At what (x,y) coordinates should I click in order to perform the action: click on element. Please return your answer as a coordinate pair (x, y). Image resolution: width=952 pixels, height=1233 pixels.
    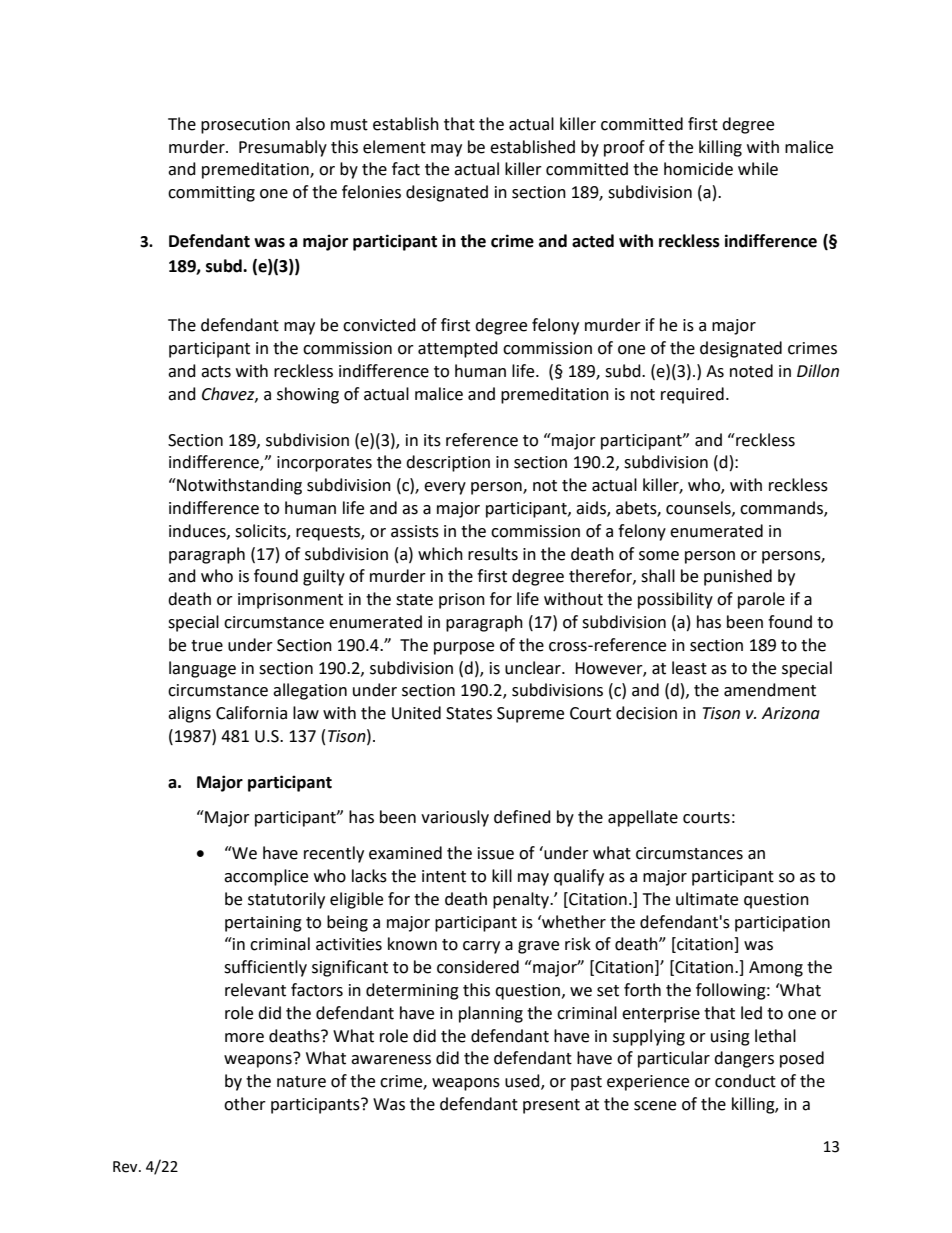
    Looking at the image, I should click on (394, 147).
